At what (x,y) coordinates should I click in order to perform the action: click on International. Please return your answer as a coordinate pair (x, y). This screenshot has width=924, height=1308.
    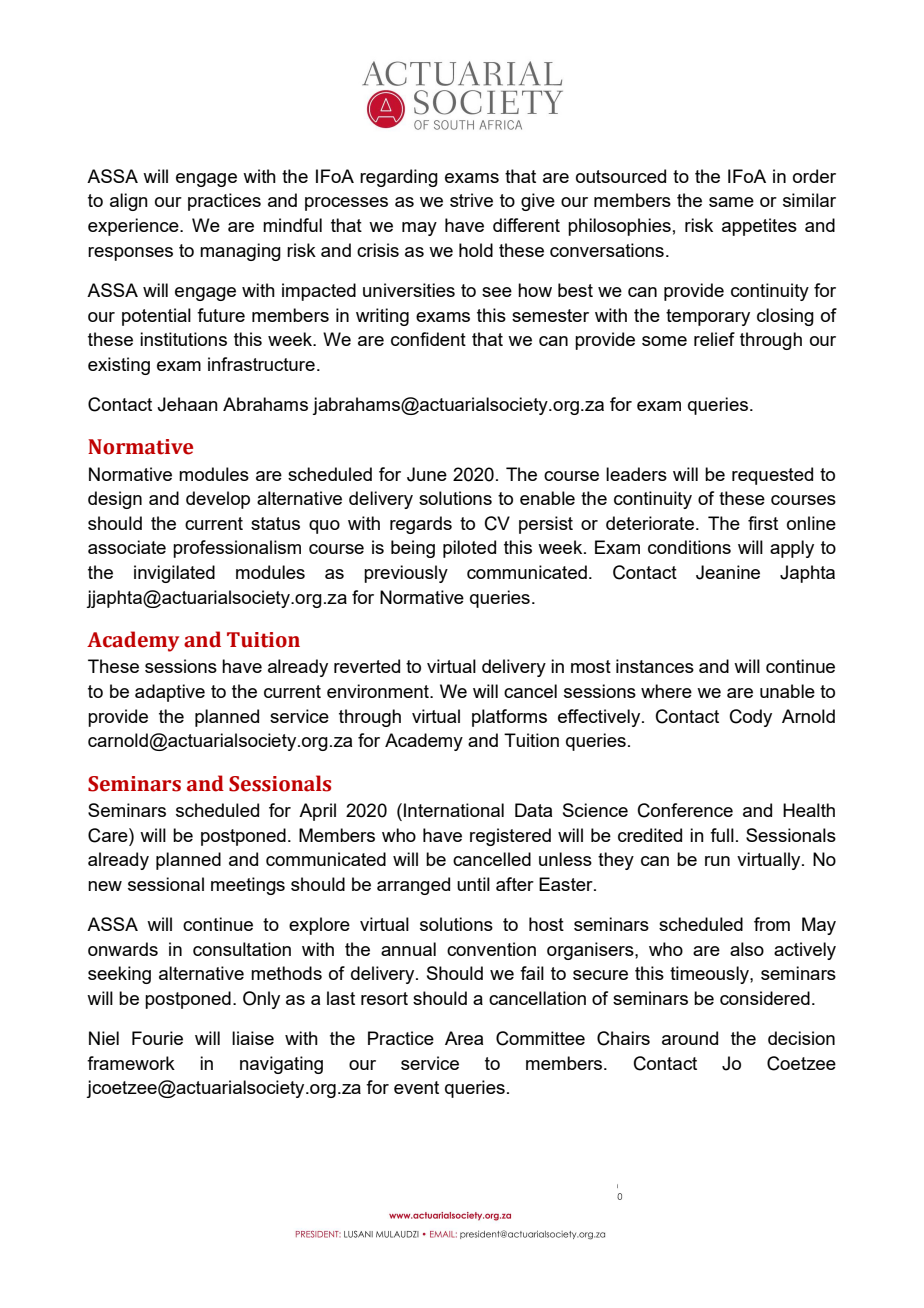
    Looking at the image, I should click on (454, 810).
